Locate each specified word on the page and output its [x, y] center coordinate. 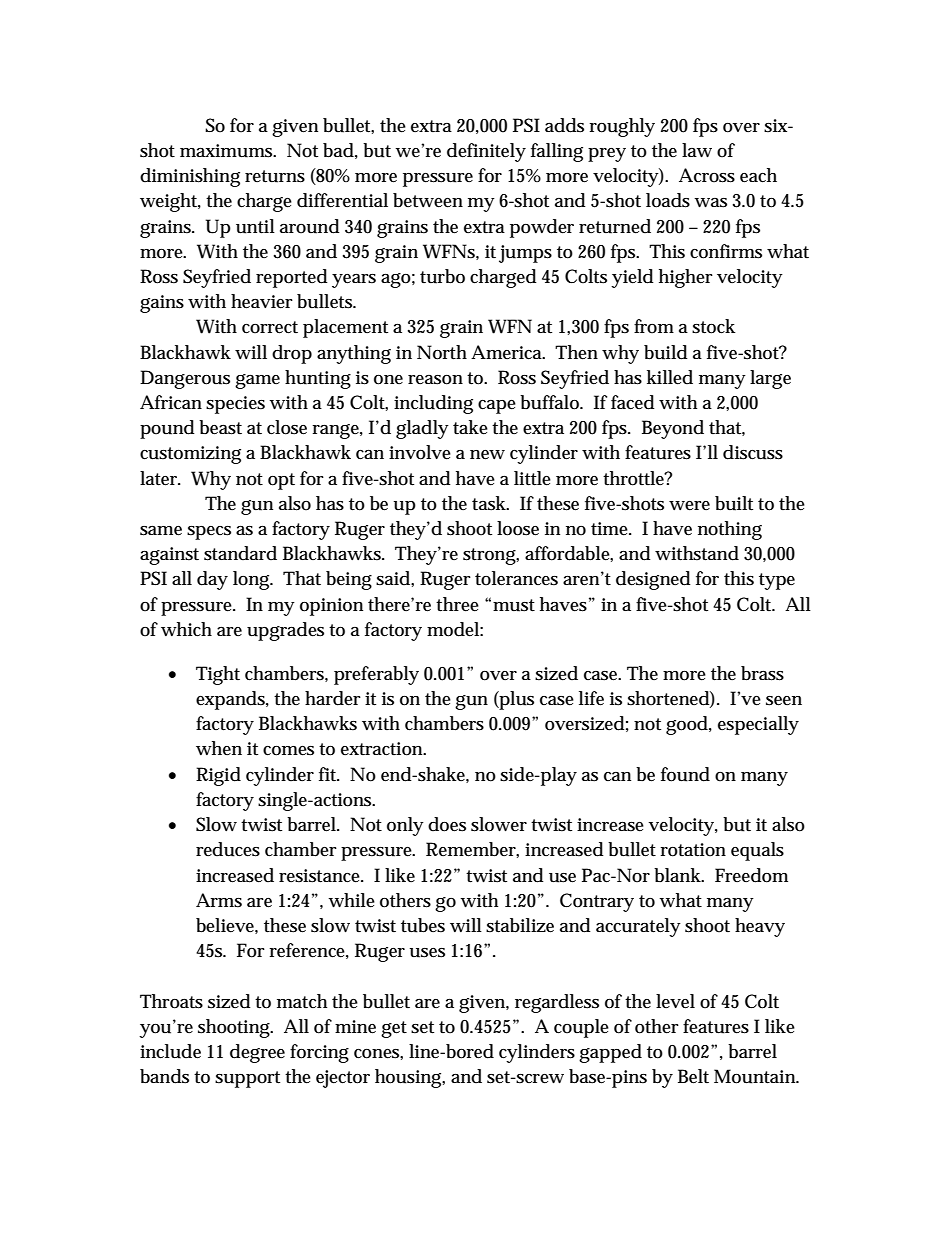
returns [275, 176]
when [219, 748]
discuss [753, 452]
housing [410, 1078]
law [697, 150]
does [447, 824]
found [685, 774]
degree [257, 1053]
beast [220, 427]
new [487, 455]
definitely [486, 152]
